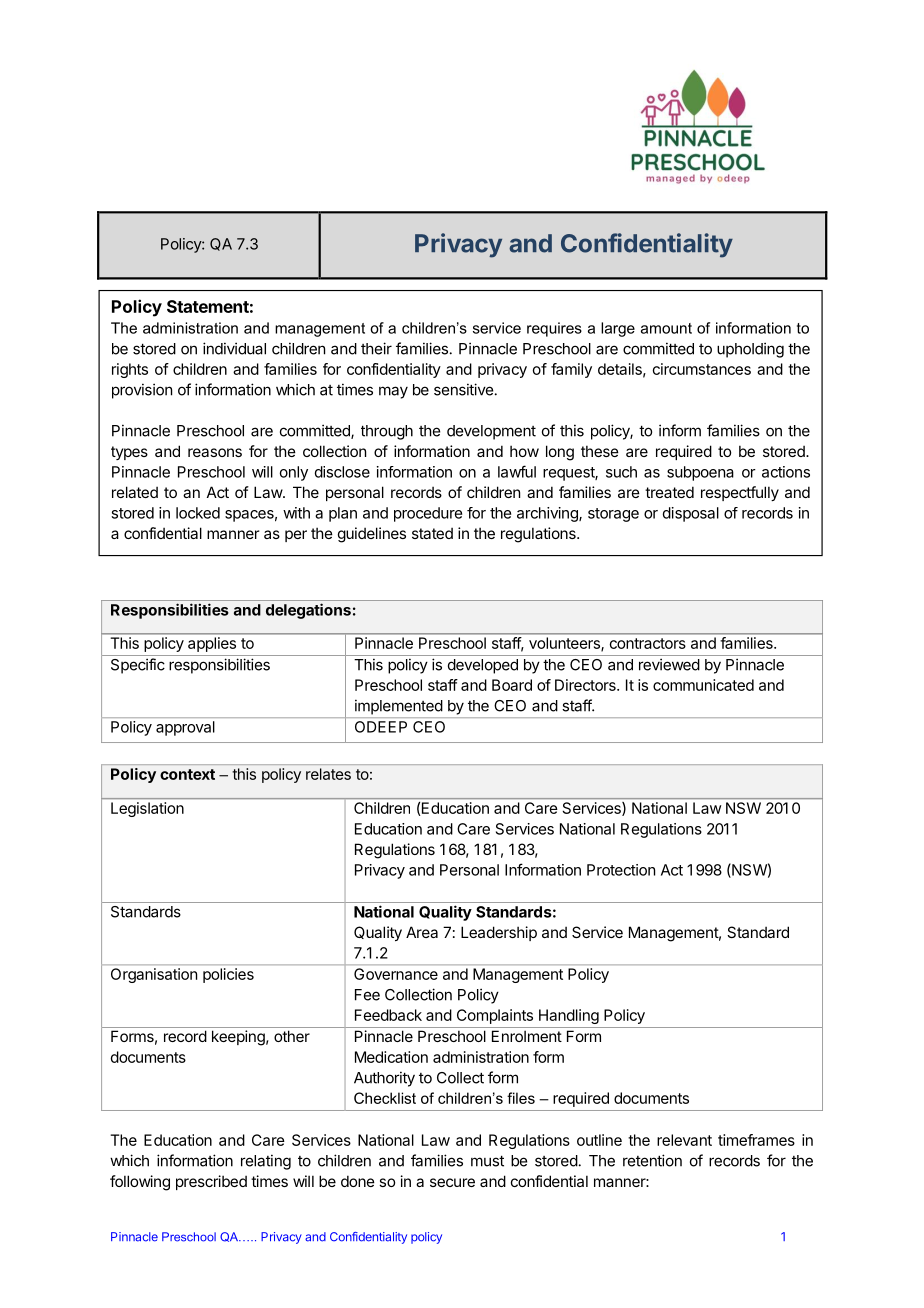  Describe the element at coordinates (234, 348) in the screenshot. I see `individual` at that location.
